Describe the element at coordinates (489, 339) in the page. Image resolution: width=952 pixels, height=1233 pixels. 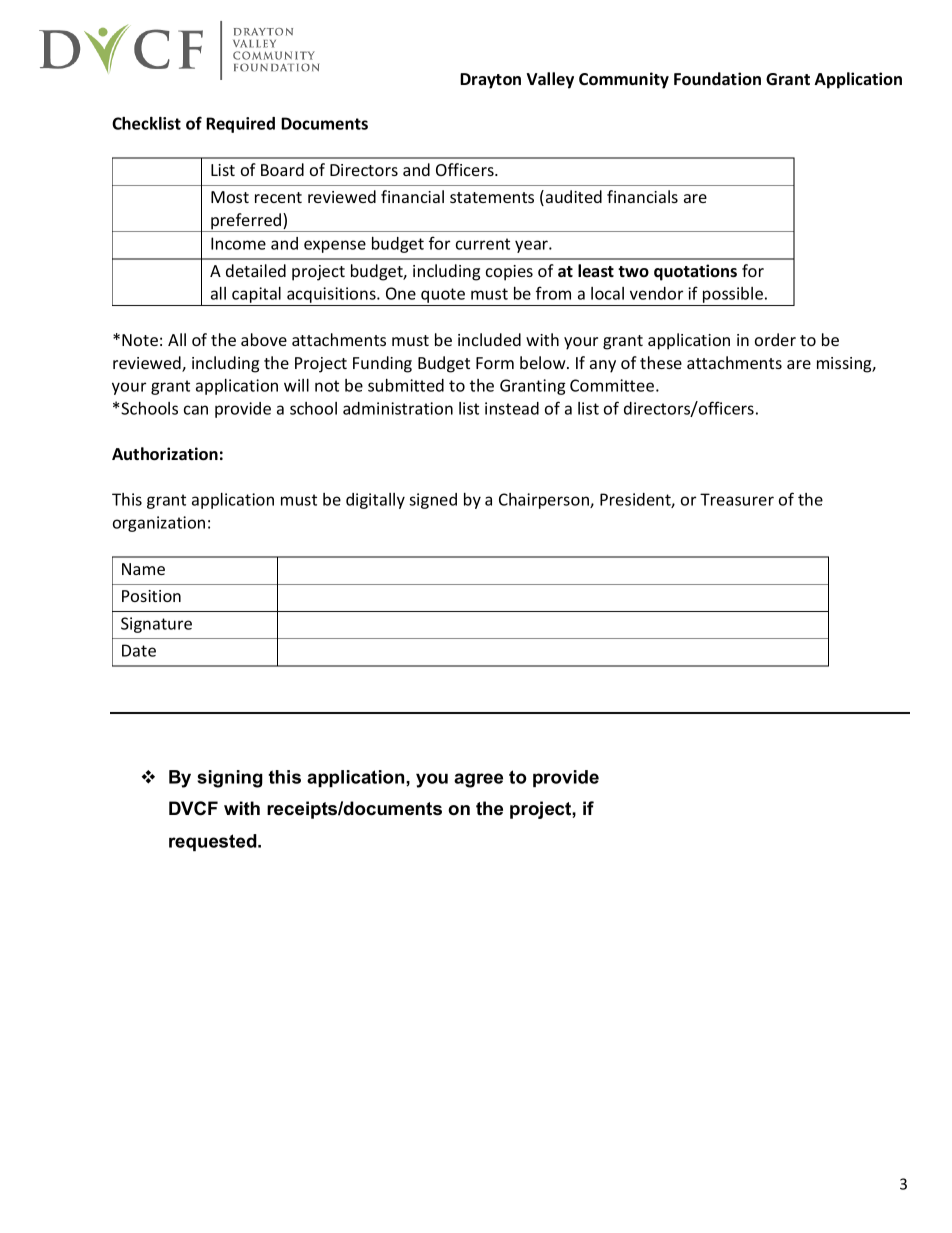
I see `included` at that location.
